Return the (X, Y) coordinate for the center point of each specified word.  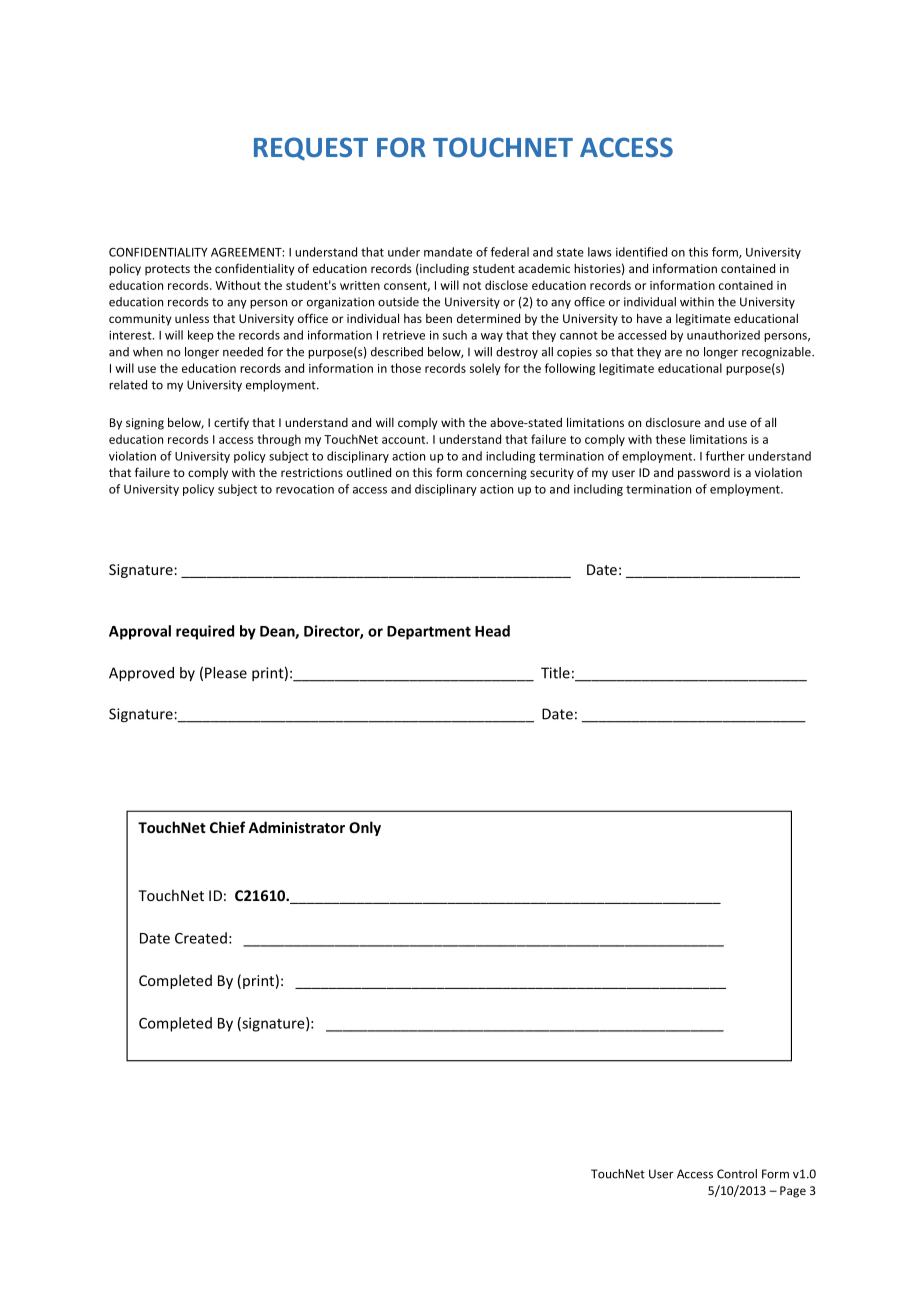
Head (492, 631)
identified (641, 252)
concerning (496, 474)
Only (365, 828)
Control (737, 1174)
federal (510, 252)
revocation (305, 489)
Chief (227, 827)
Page (793, 1192)
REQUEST (311, 149)
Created (201, 938)
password (704, 474)
